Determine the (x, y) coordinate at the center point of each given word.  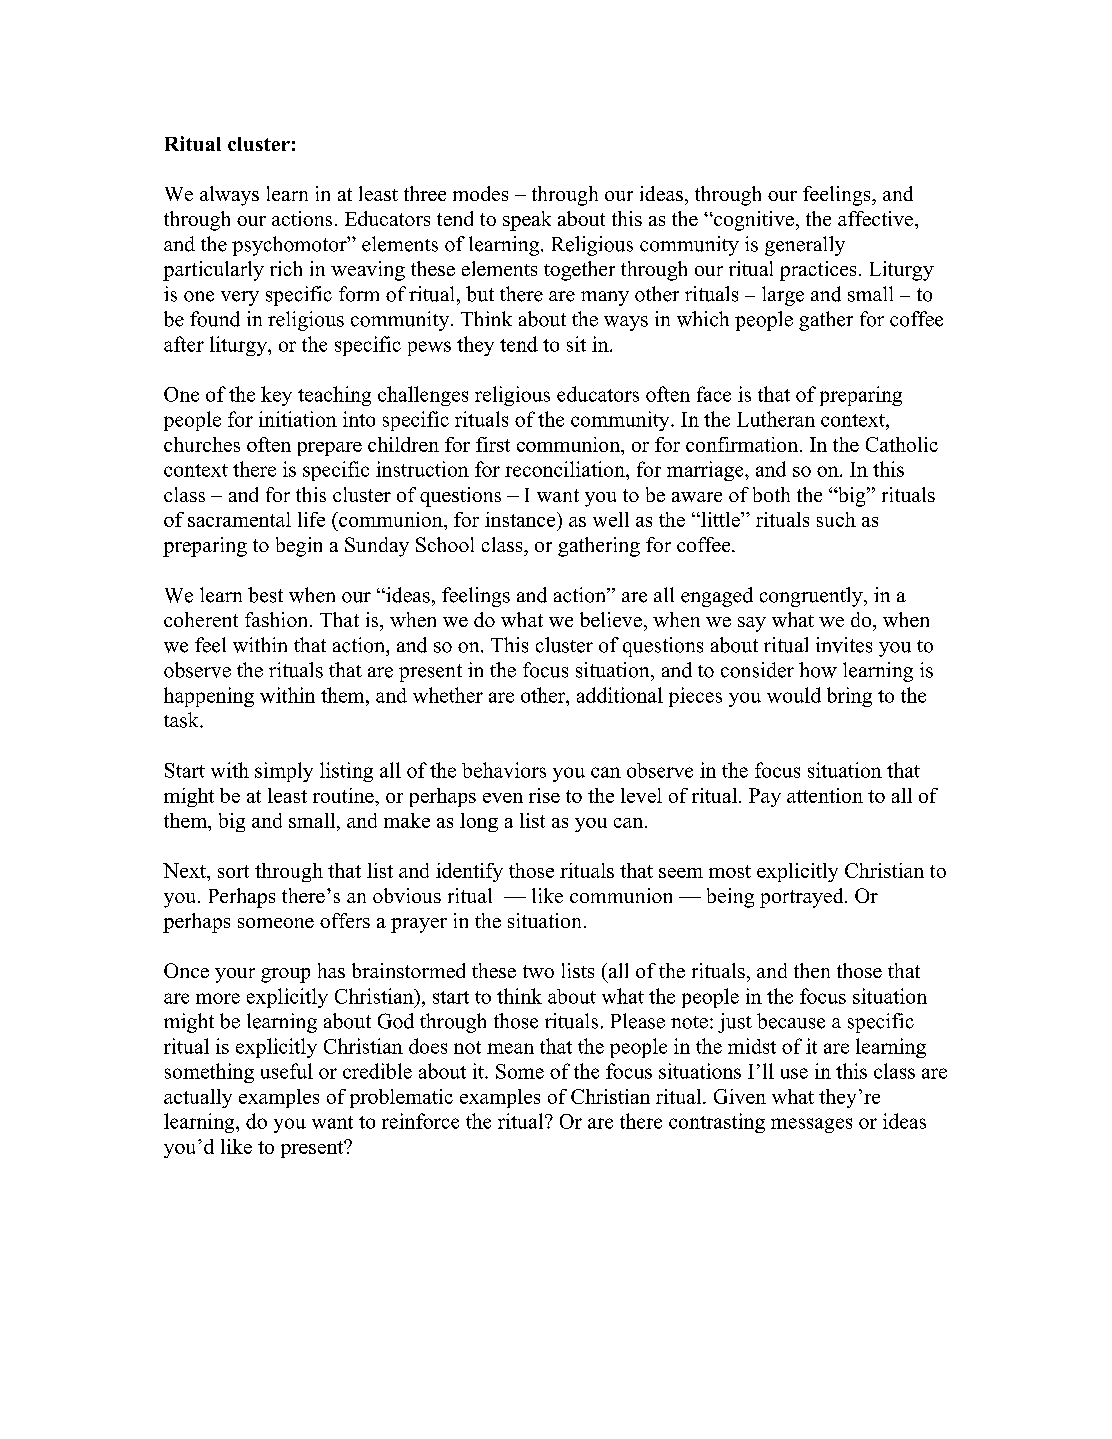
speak (527, 221)
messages (811, 1125)
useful (287, 1071)
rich (286, 268)
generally (805, 246)
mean (510, 1048)
